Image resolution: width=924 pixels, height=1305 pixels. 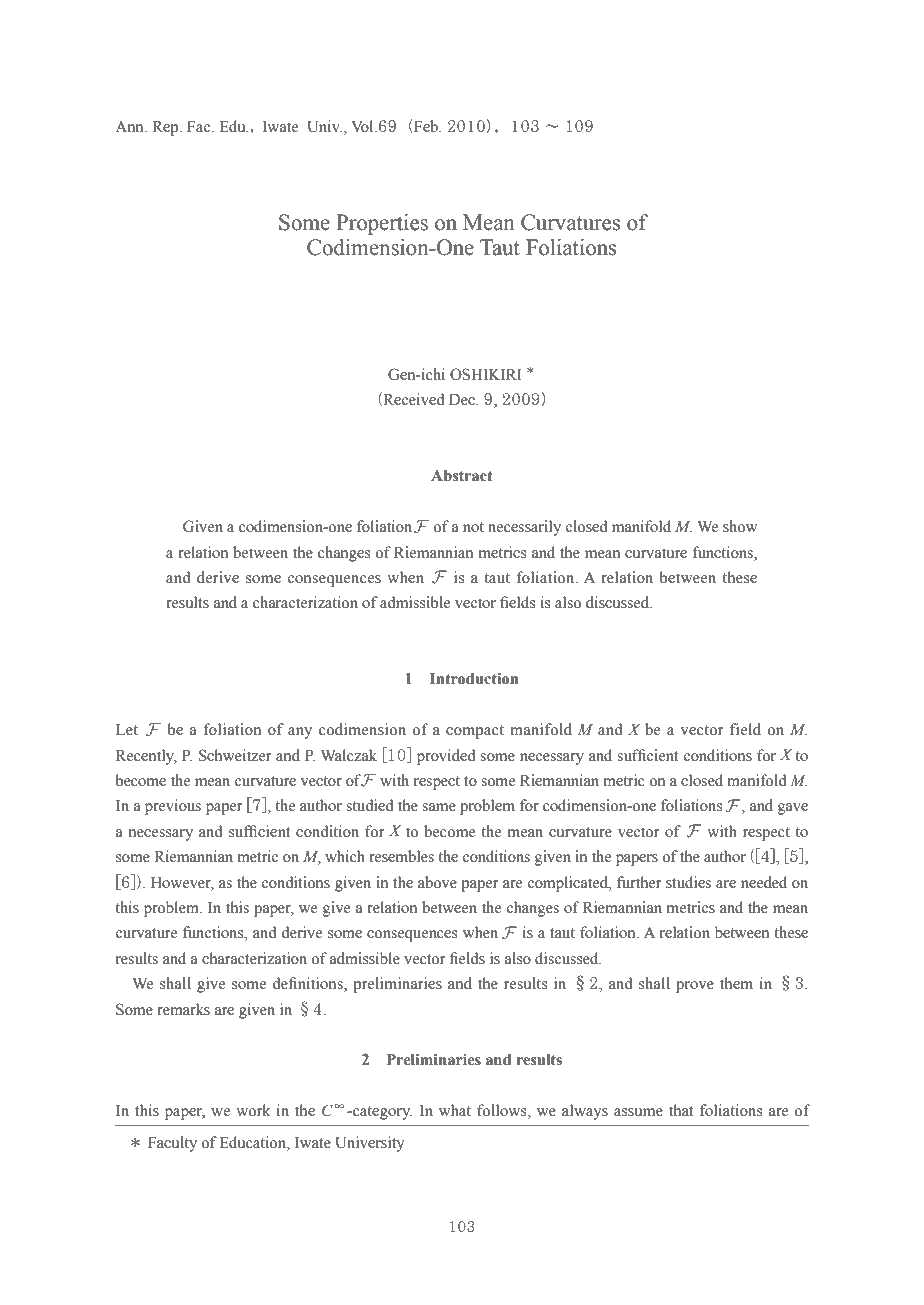 I want to click on not, so click(x=473, y=527).
